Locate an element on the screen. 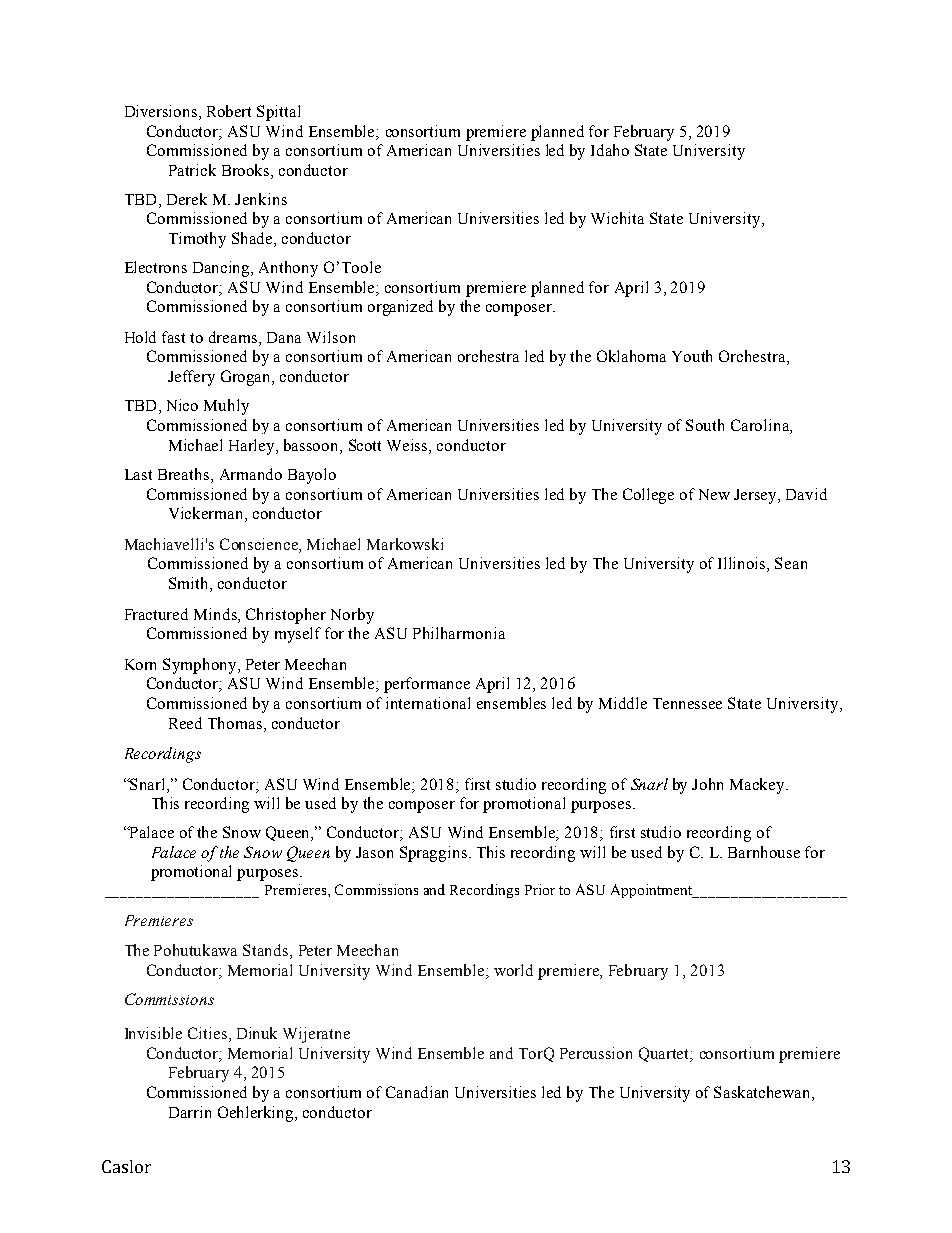  Conscience is located at coordinates (260, 544).
